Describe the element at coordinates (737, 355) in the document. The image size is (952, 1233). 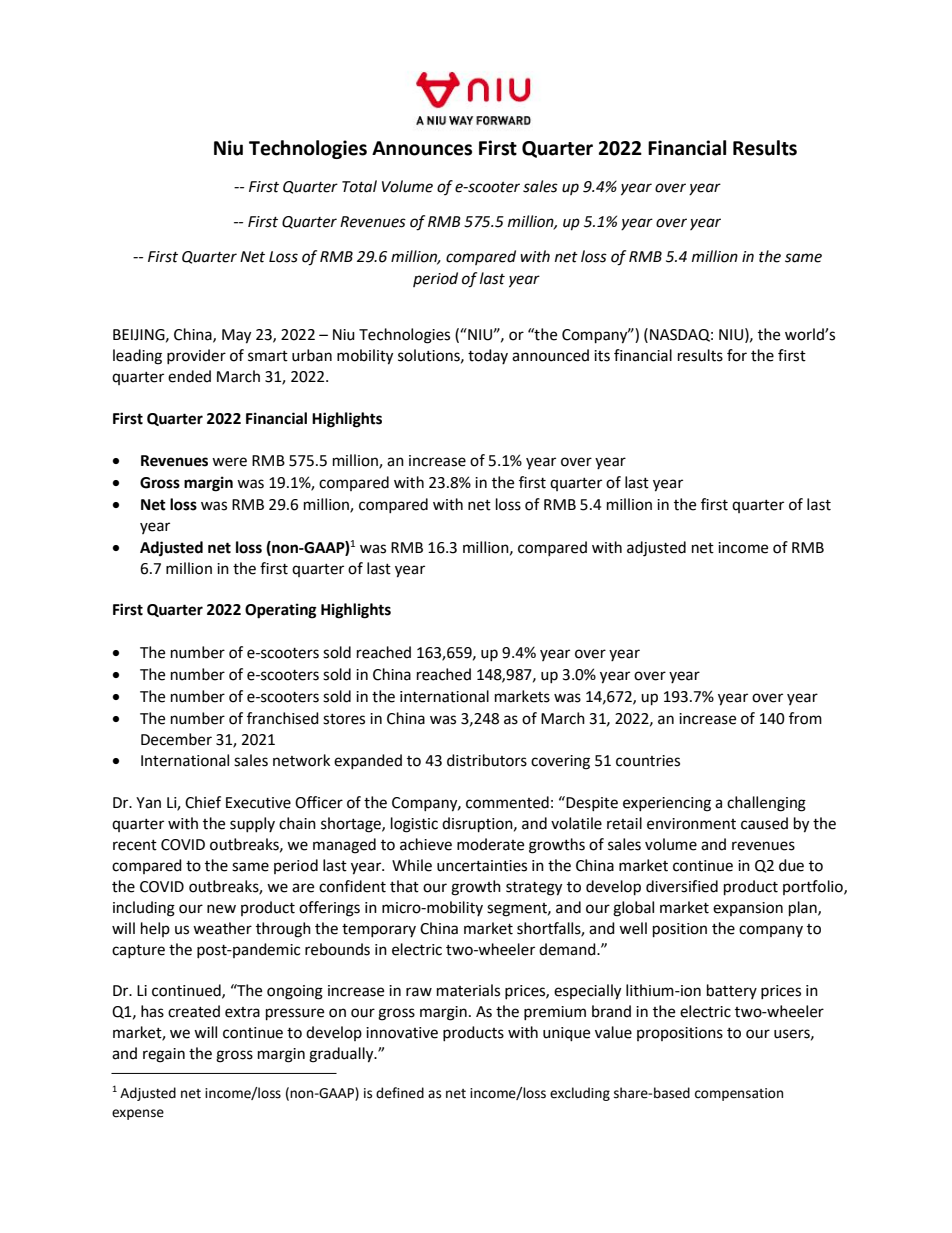
I see `for` at that location.
